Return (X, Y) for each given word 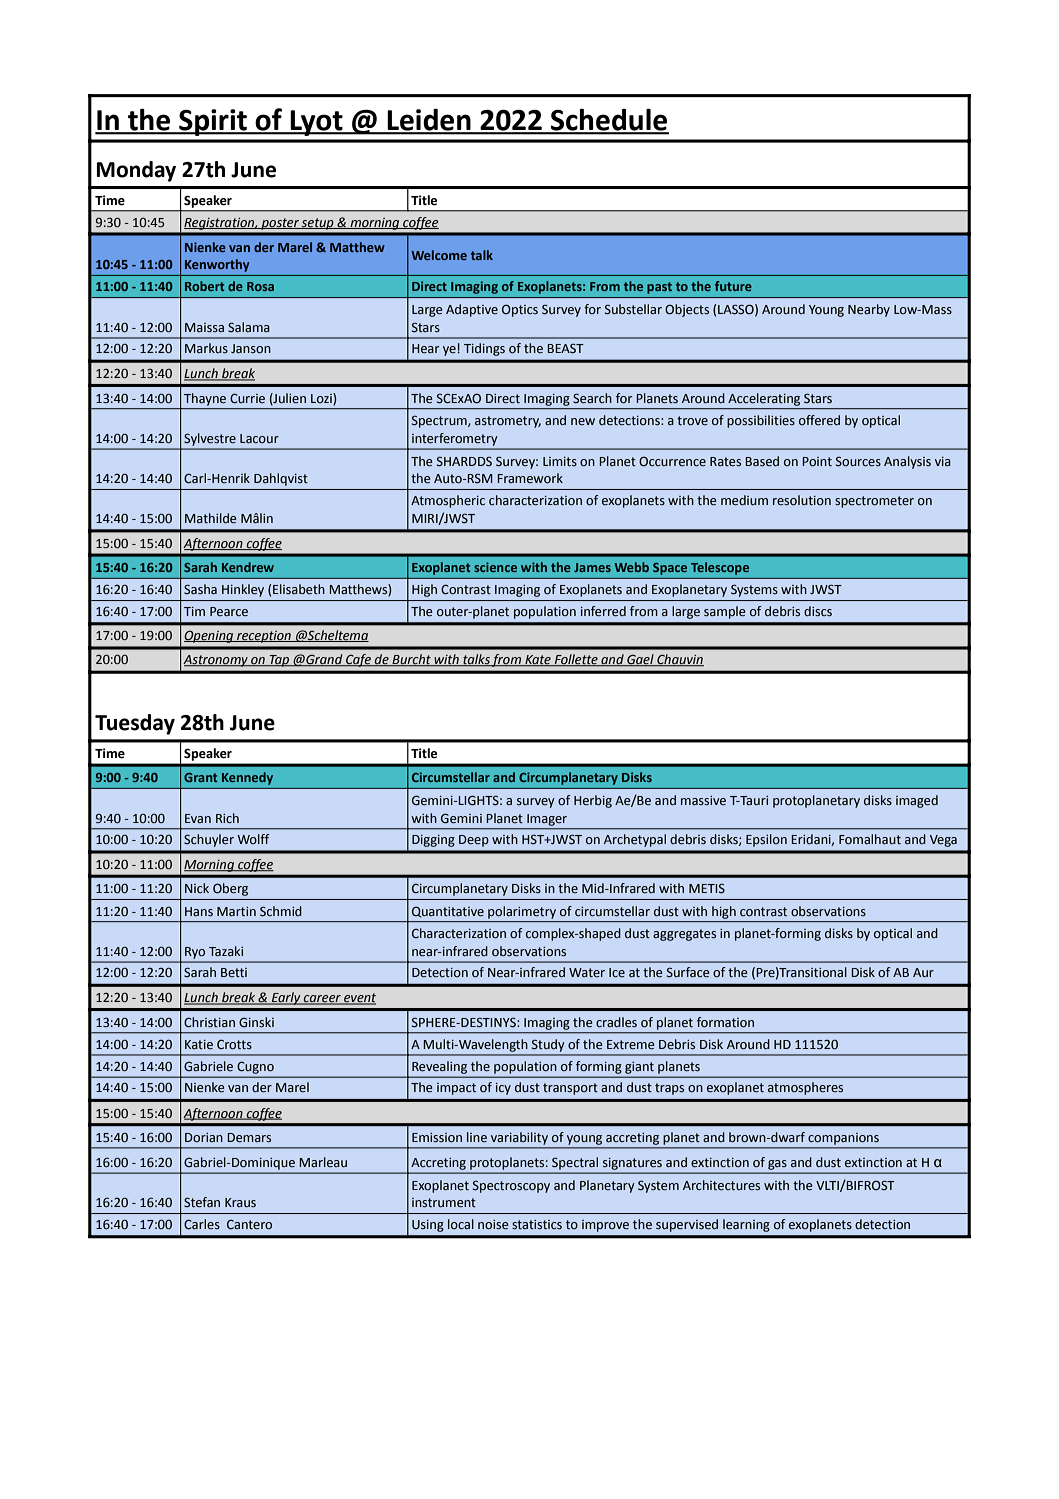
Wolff (253, 839)
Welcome (439, 255)
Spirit (213, 122)
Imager (547, 820)
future (733, 286)
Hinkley (243, 590)
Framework (530, 478)
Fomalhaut (870, 839)
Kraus (240, 1202)
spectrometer (874, 502)
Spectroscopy (511, 1186)
